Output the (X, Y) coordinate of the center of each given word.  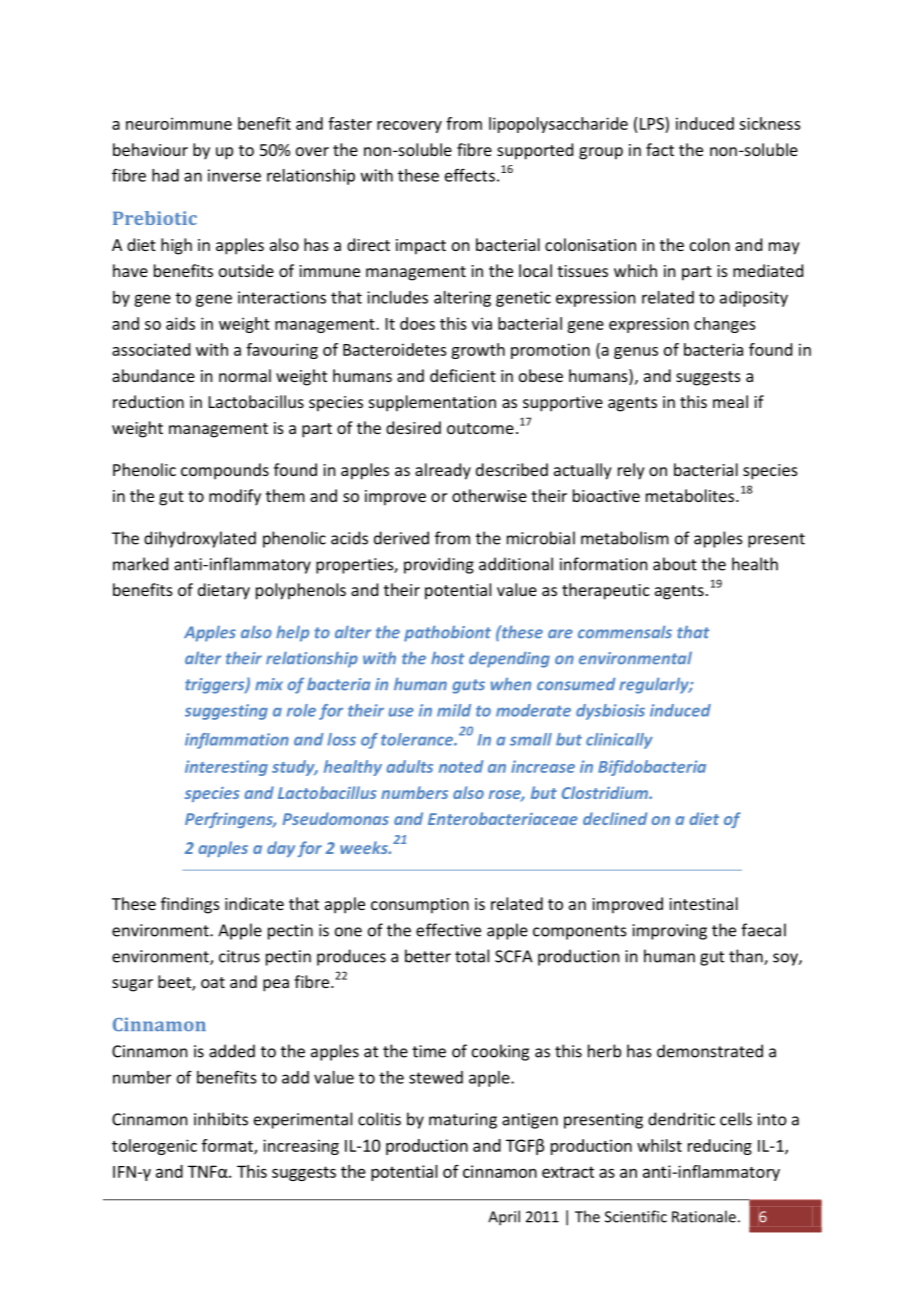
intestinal (703, 903)
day (281, 849)
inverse (234, 175)
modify (235, 497)
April (504, 1218)
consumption (420, 906)
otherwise (489, 495)
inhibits (221, 1119)
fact (660, 149)
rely (631, 471)
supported (535, 151)
